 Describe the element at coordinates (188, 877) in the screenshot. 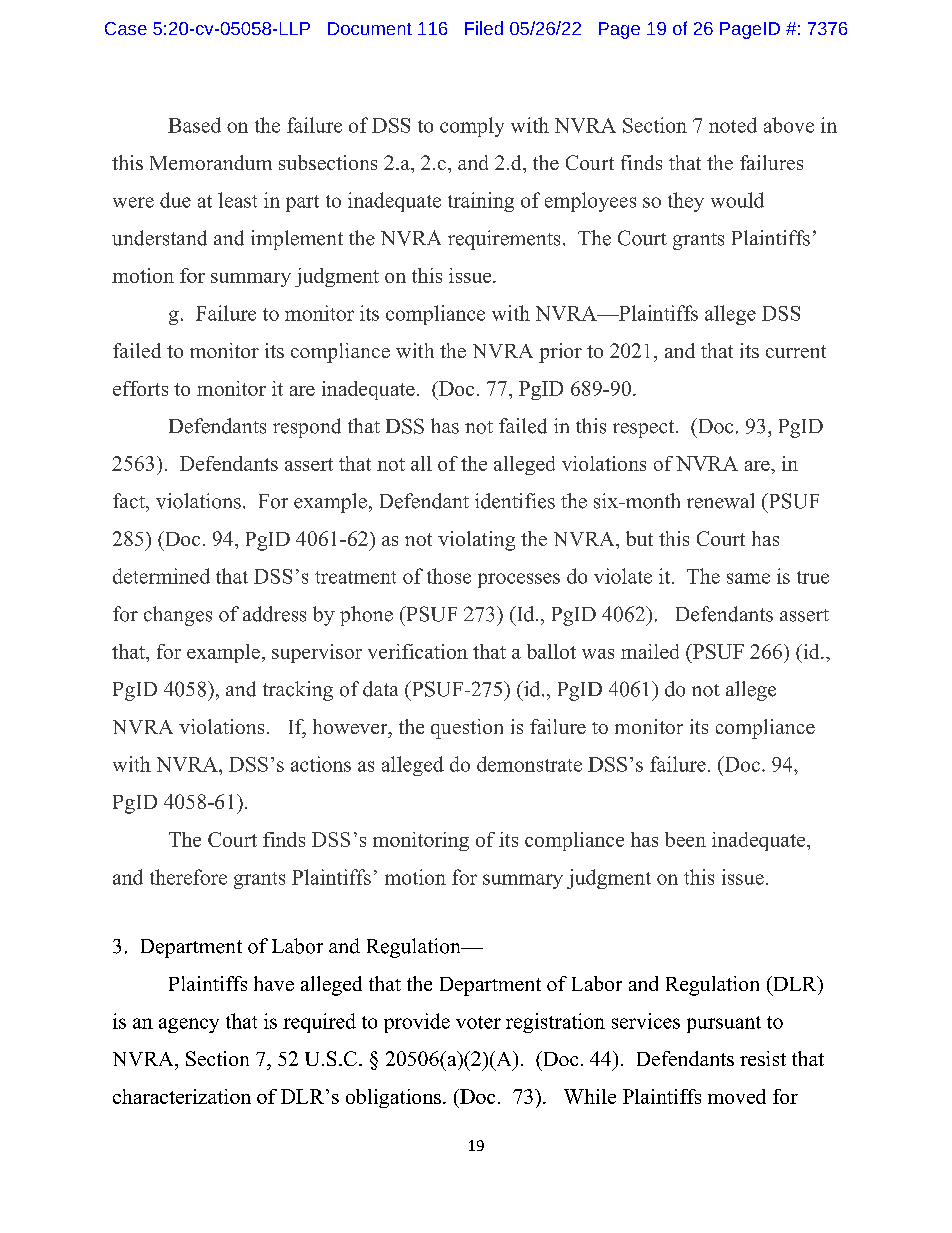

I see `therefore` at that location.
